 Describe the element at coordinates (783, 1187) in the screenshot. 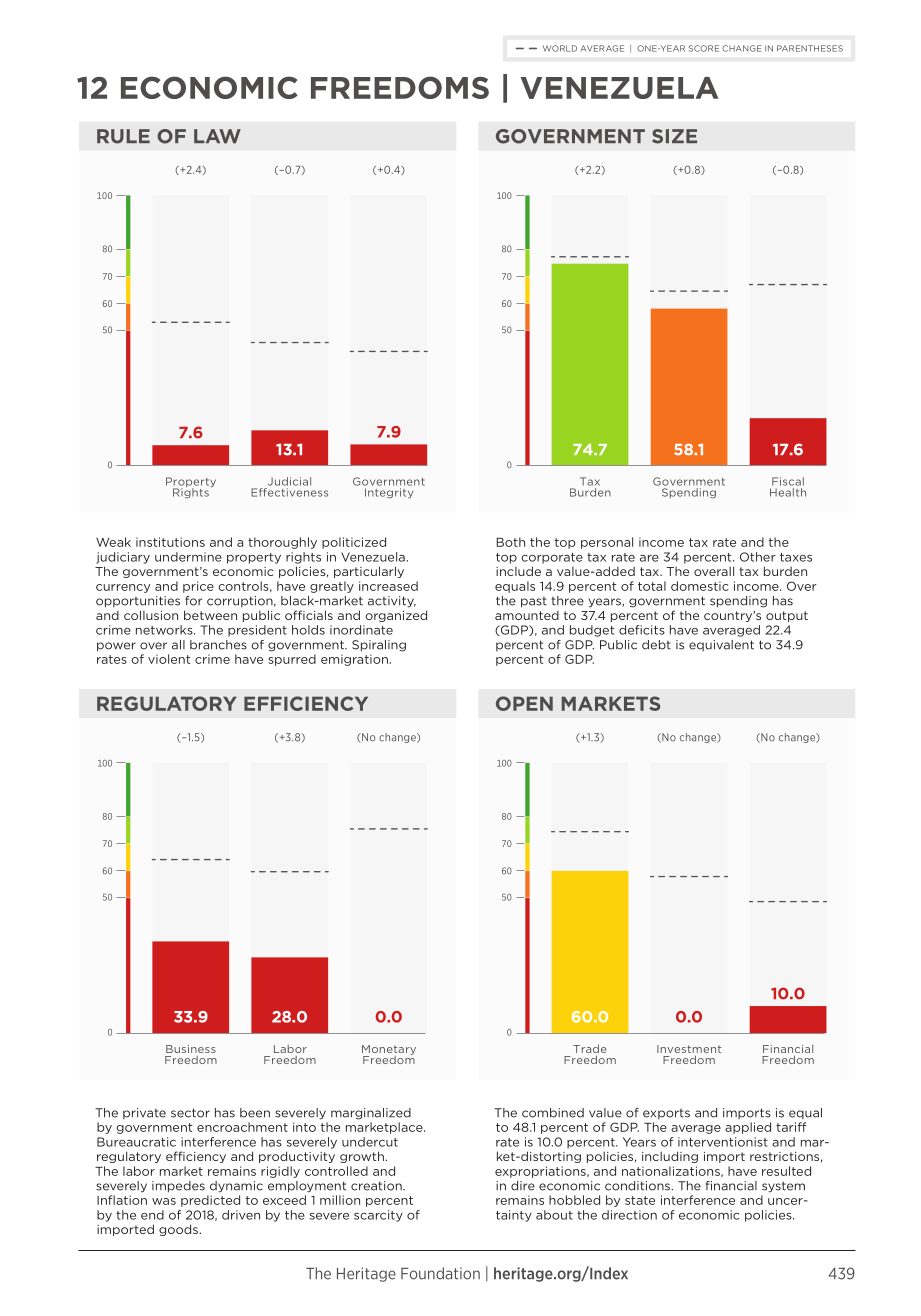

I see `system` at that location.
